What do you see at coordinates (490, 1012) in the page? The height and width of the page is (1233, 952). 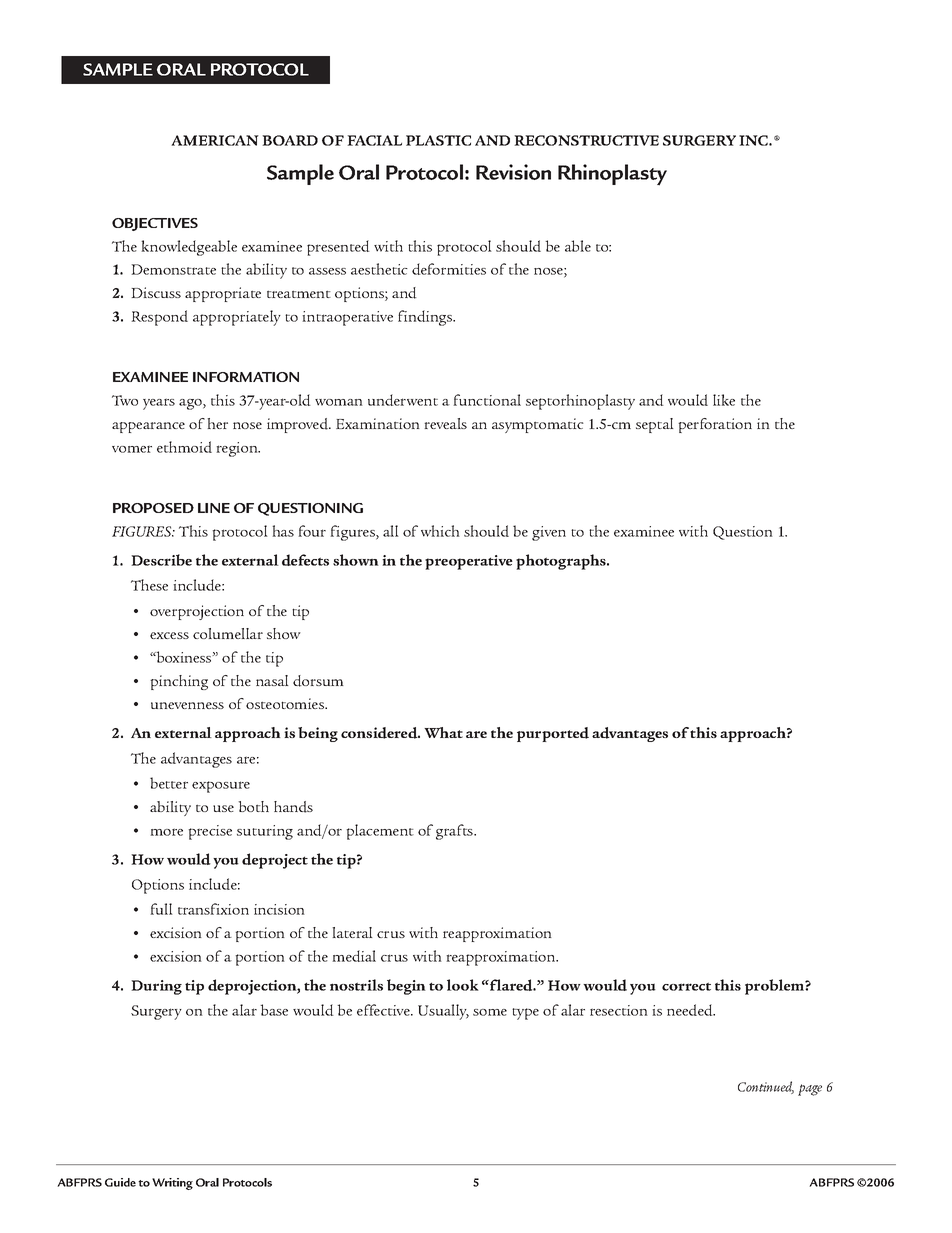 I see `some` at bounding box center [490, 1012].
